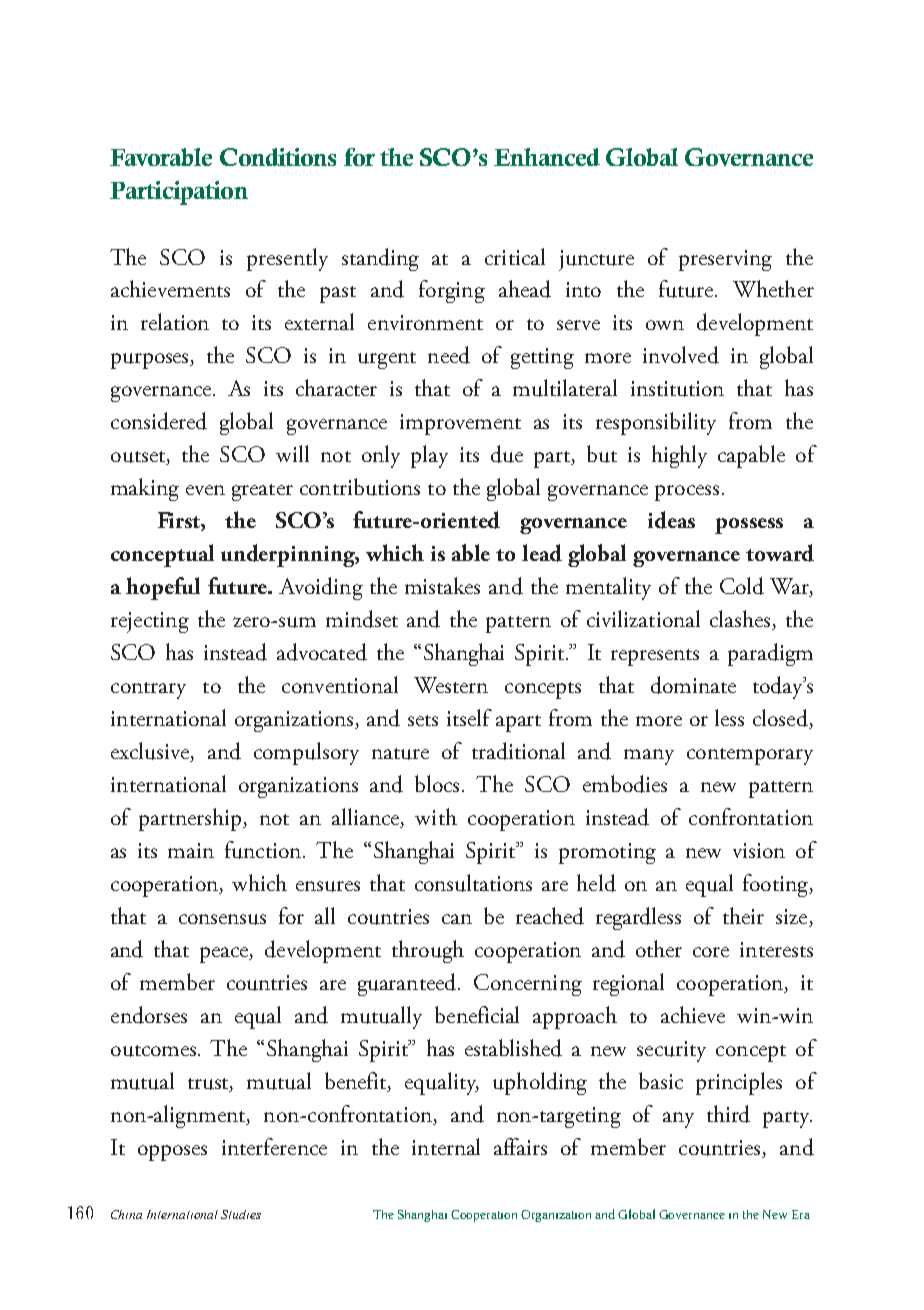 The width and height of the document is (924, 1310). Describe the element at coordinates (148, 690) in the document. I see `contrary` at that location.
